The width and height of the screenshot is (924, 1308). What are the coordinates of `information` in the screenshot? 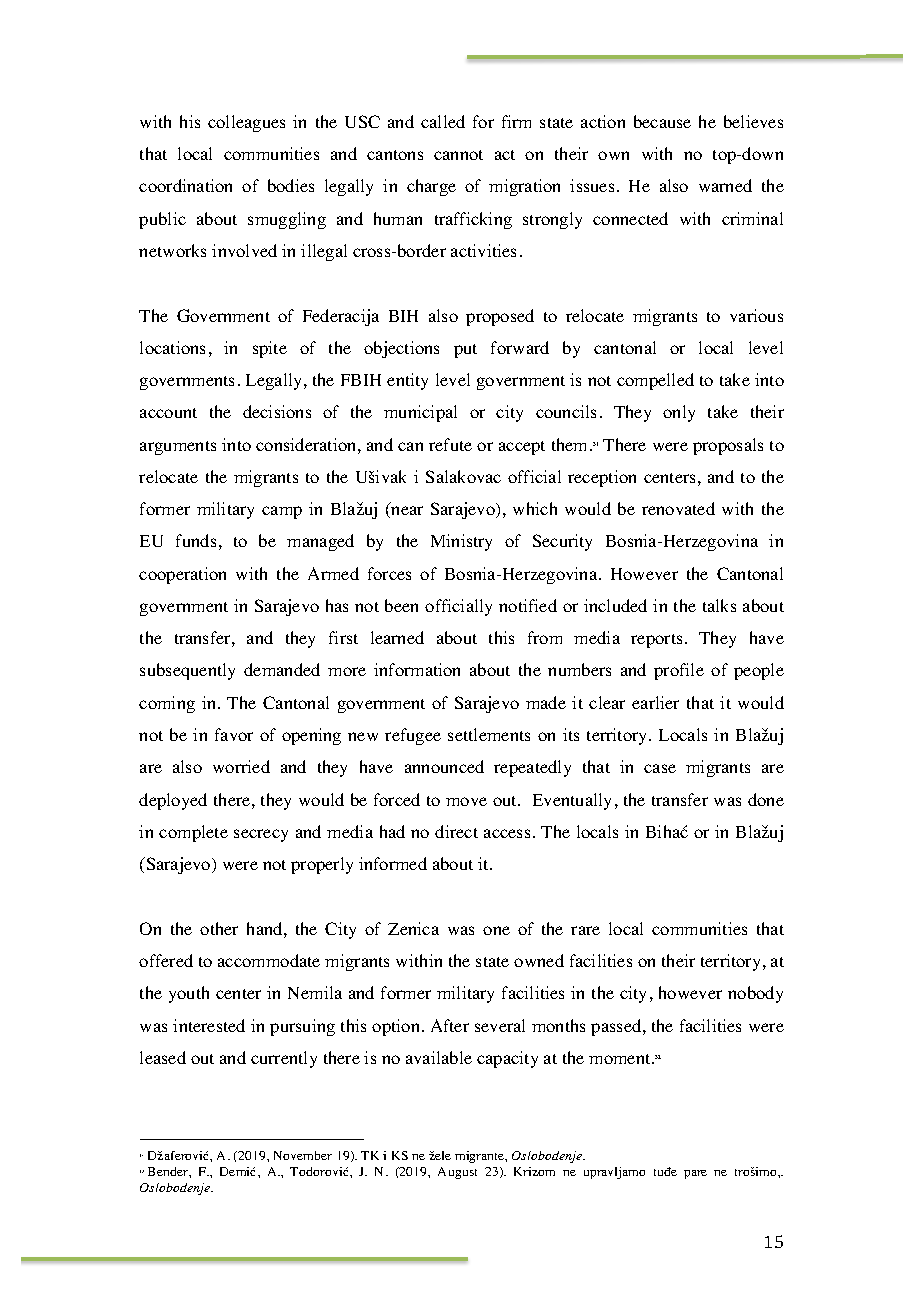 It's located at (417, 669).
